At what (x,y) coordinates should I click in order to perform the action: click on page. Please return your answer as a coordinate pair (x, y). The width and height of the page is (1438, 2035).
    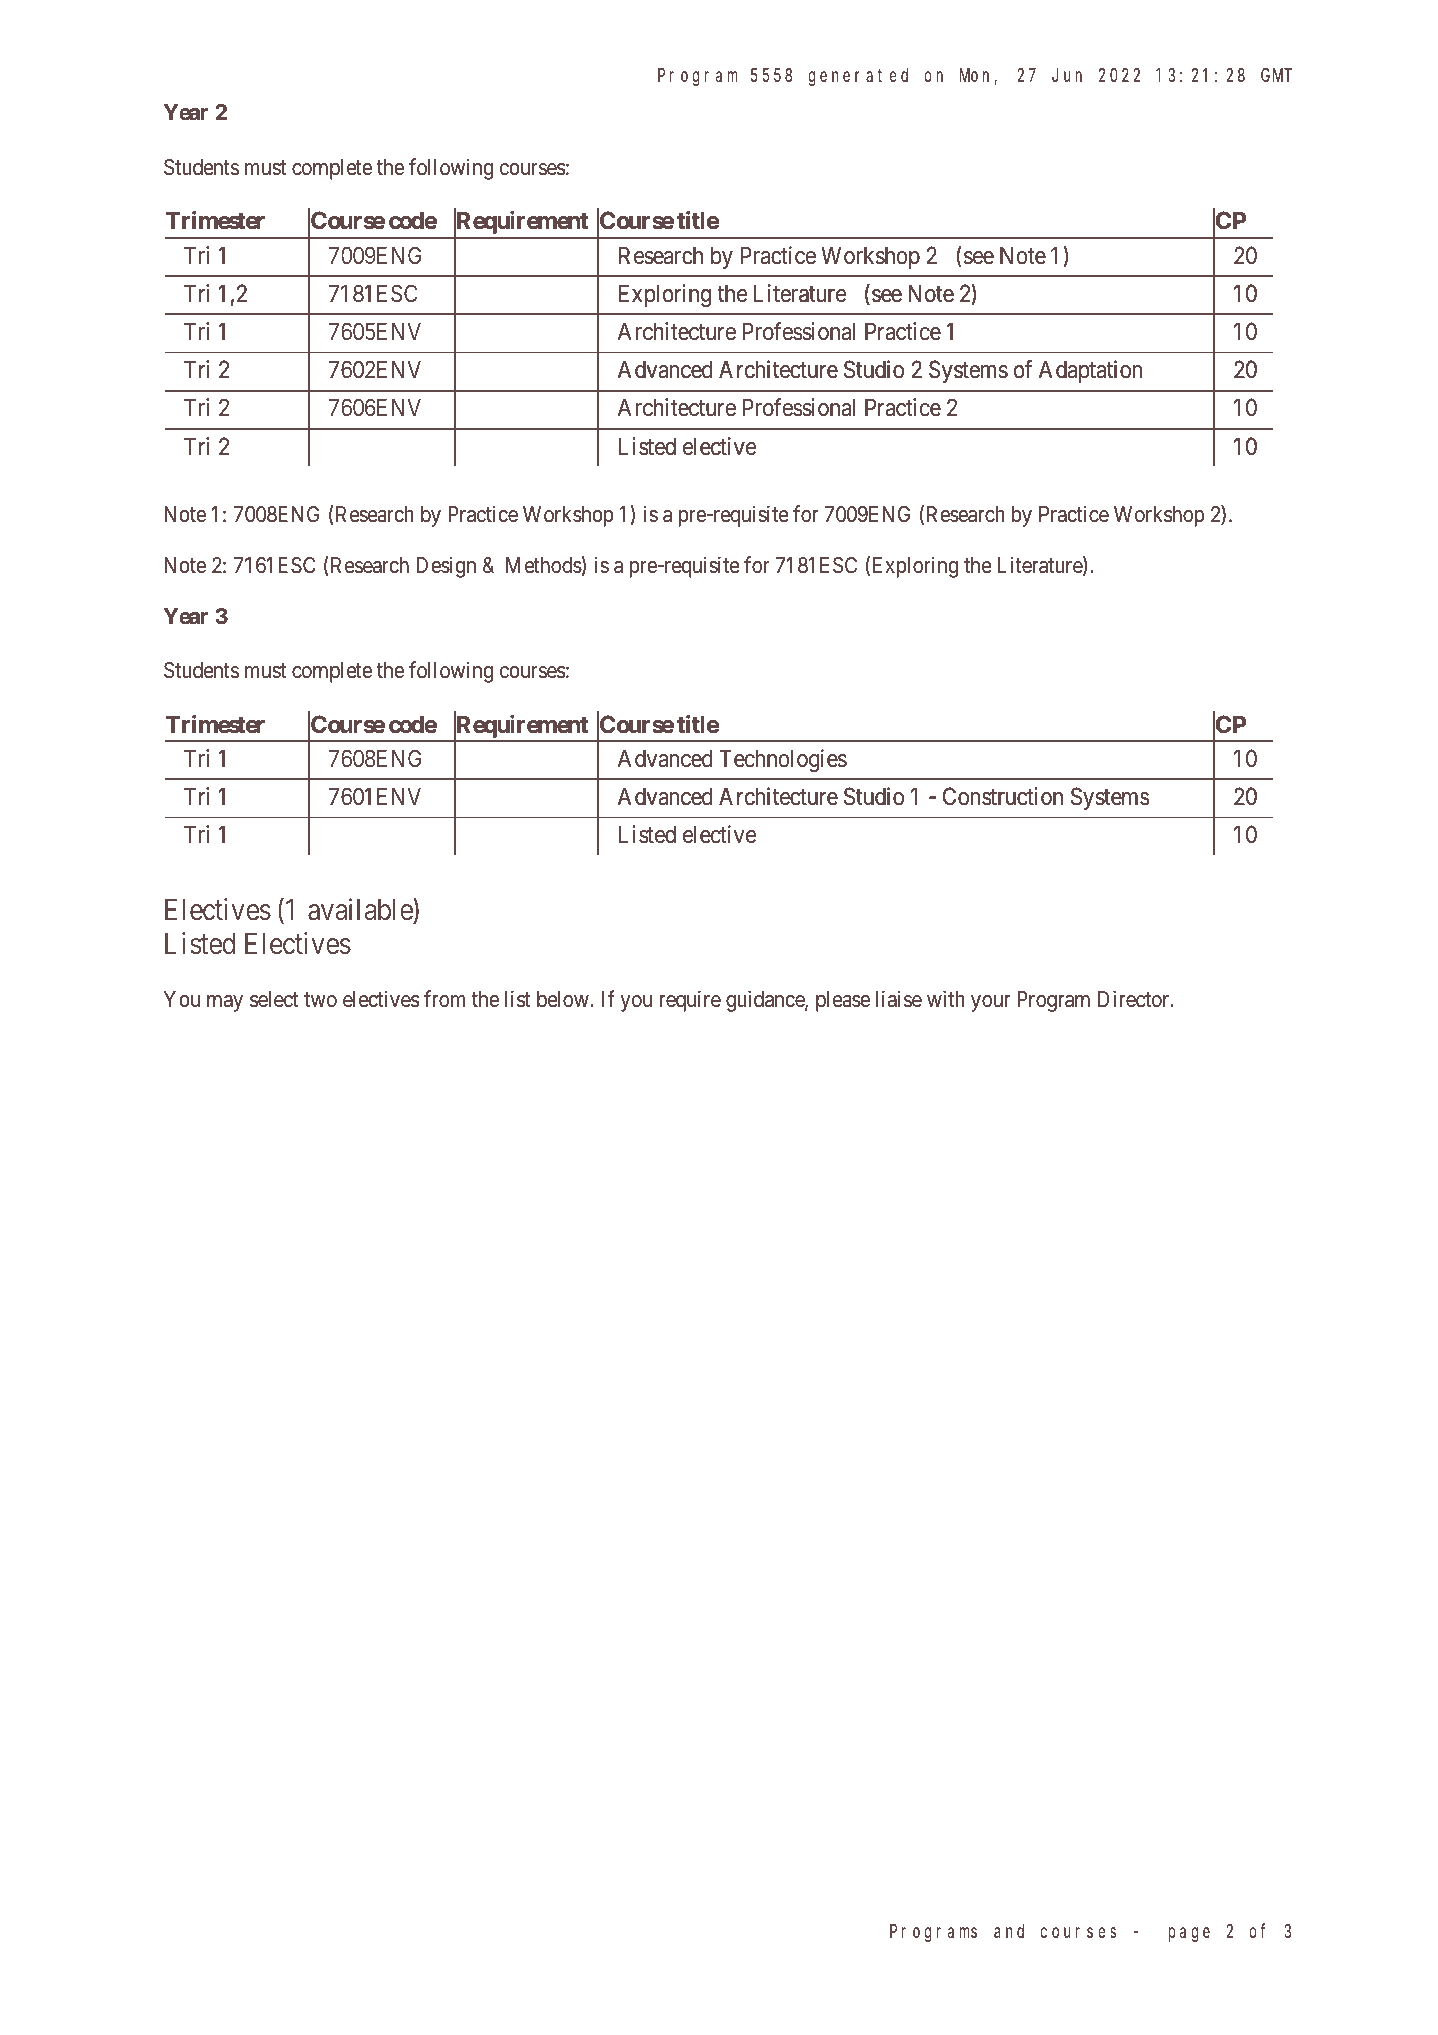
    Looking at the image, I should click on (1189, 1934).
